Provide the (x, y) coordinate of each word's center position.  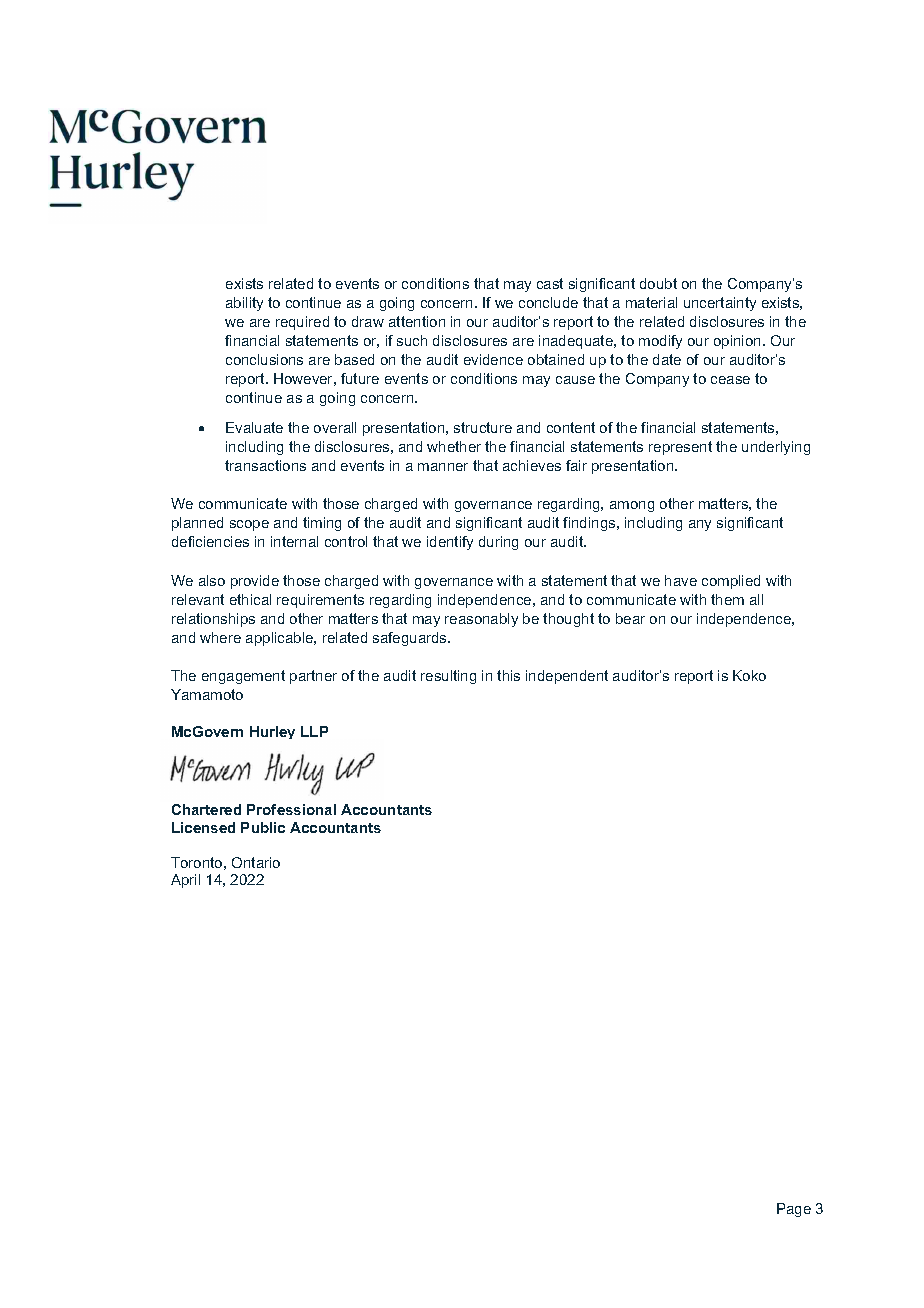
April (185, 881)
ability (244, 304)
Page (794, 1210)
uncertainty (720, 304)
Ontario (256, 862)
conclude (548, 302)
